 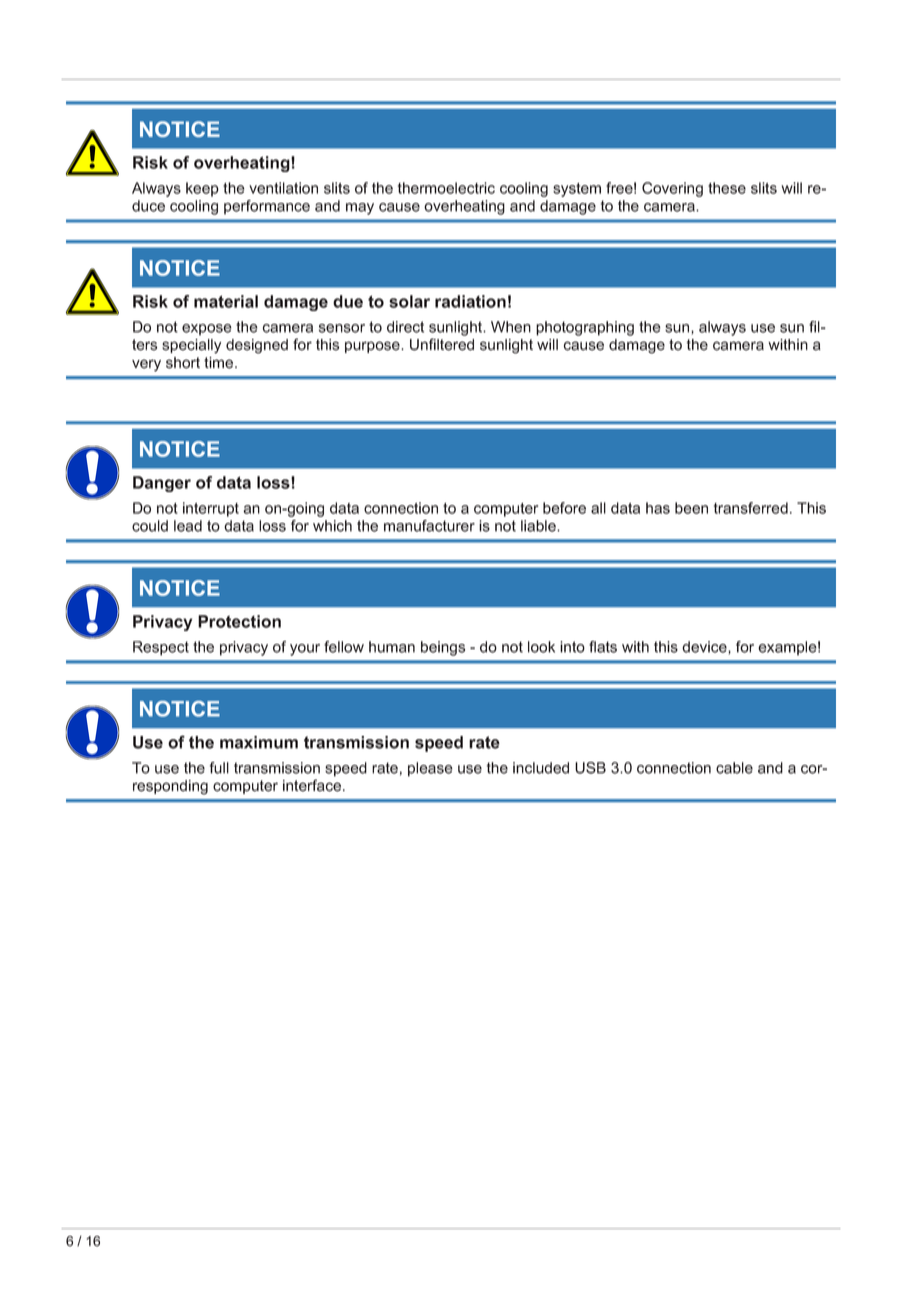 I want to click on thermoelectric, so click(x=446, y=188).
